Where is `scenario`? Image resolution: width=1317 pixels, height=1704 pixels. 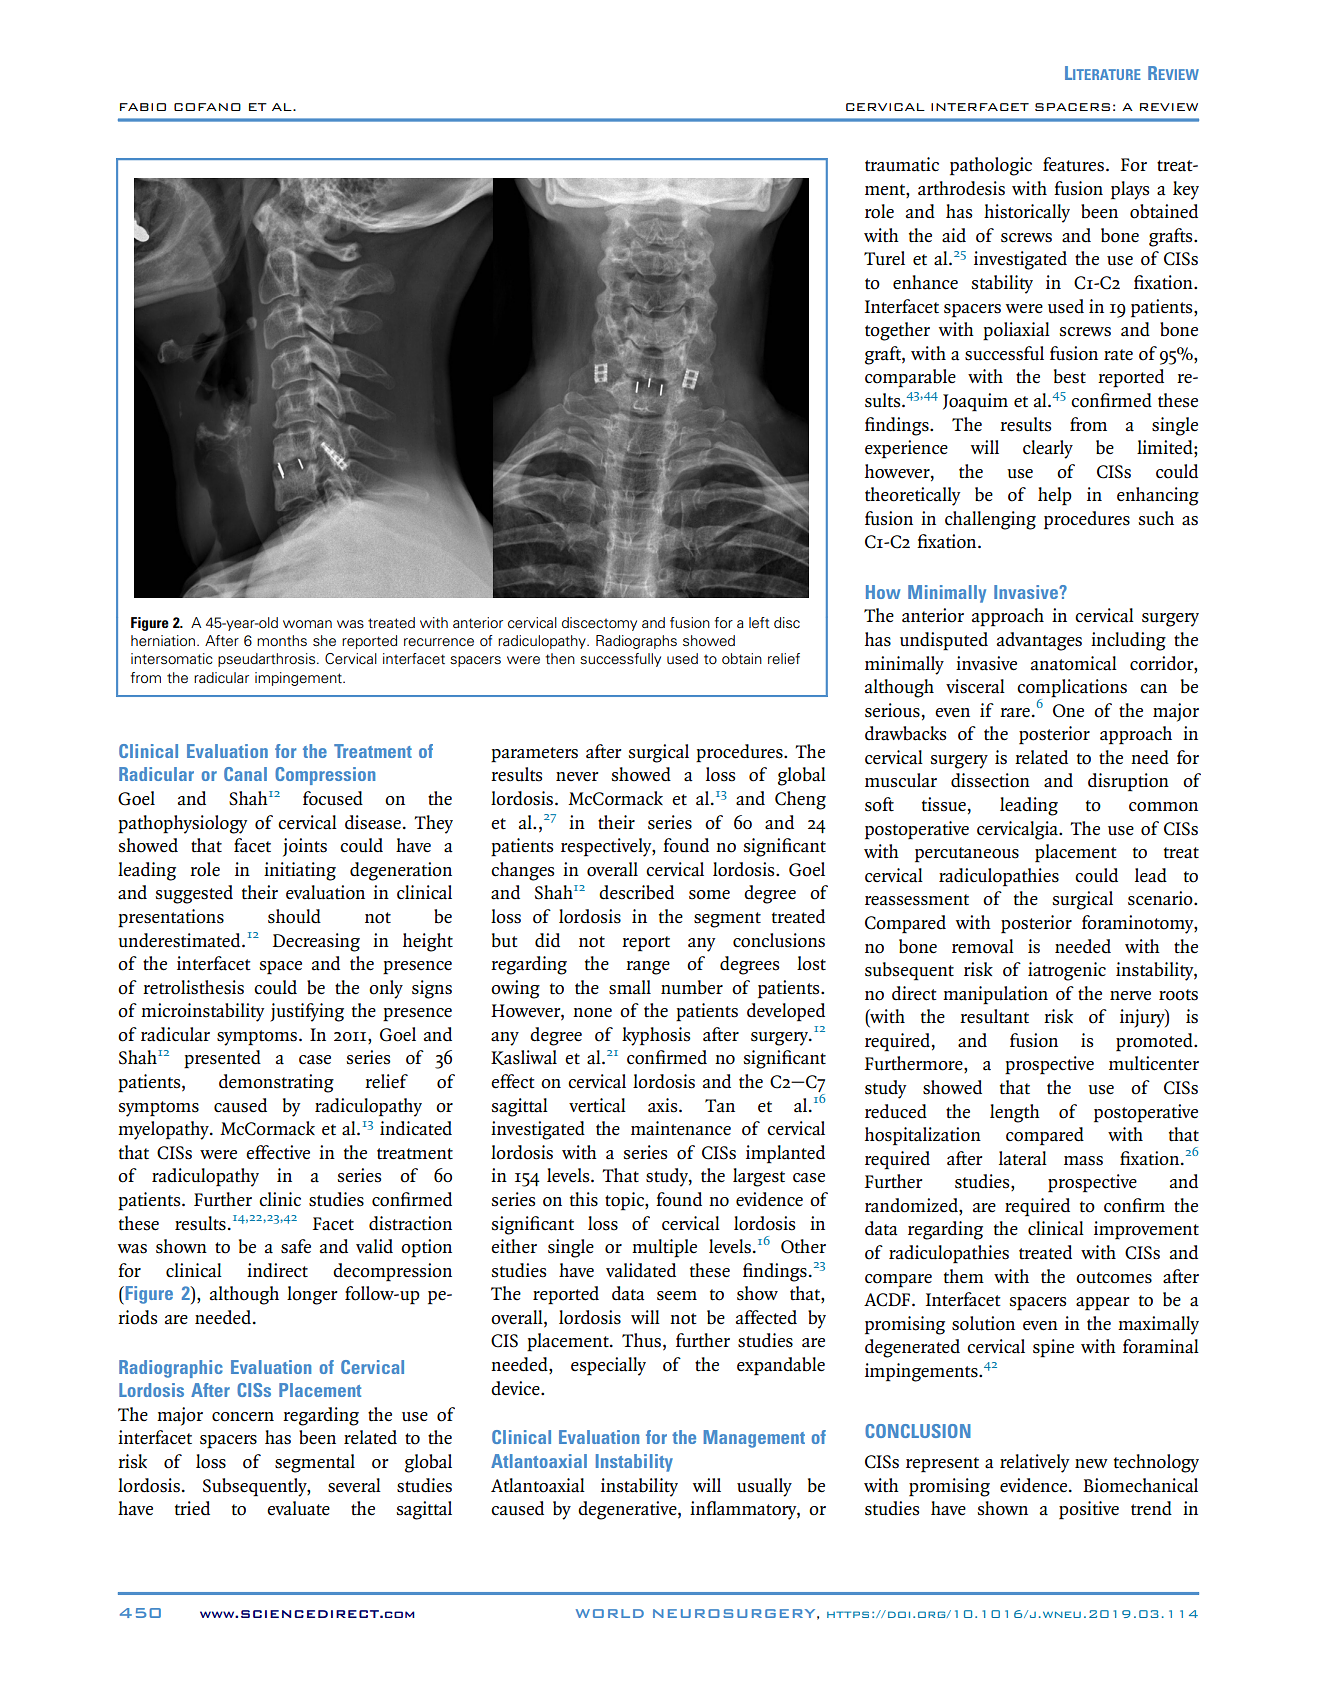 scenario is located at coordinates (1161, 898).
